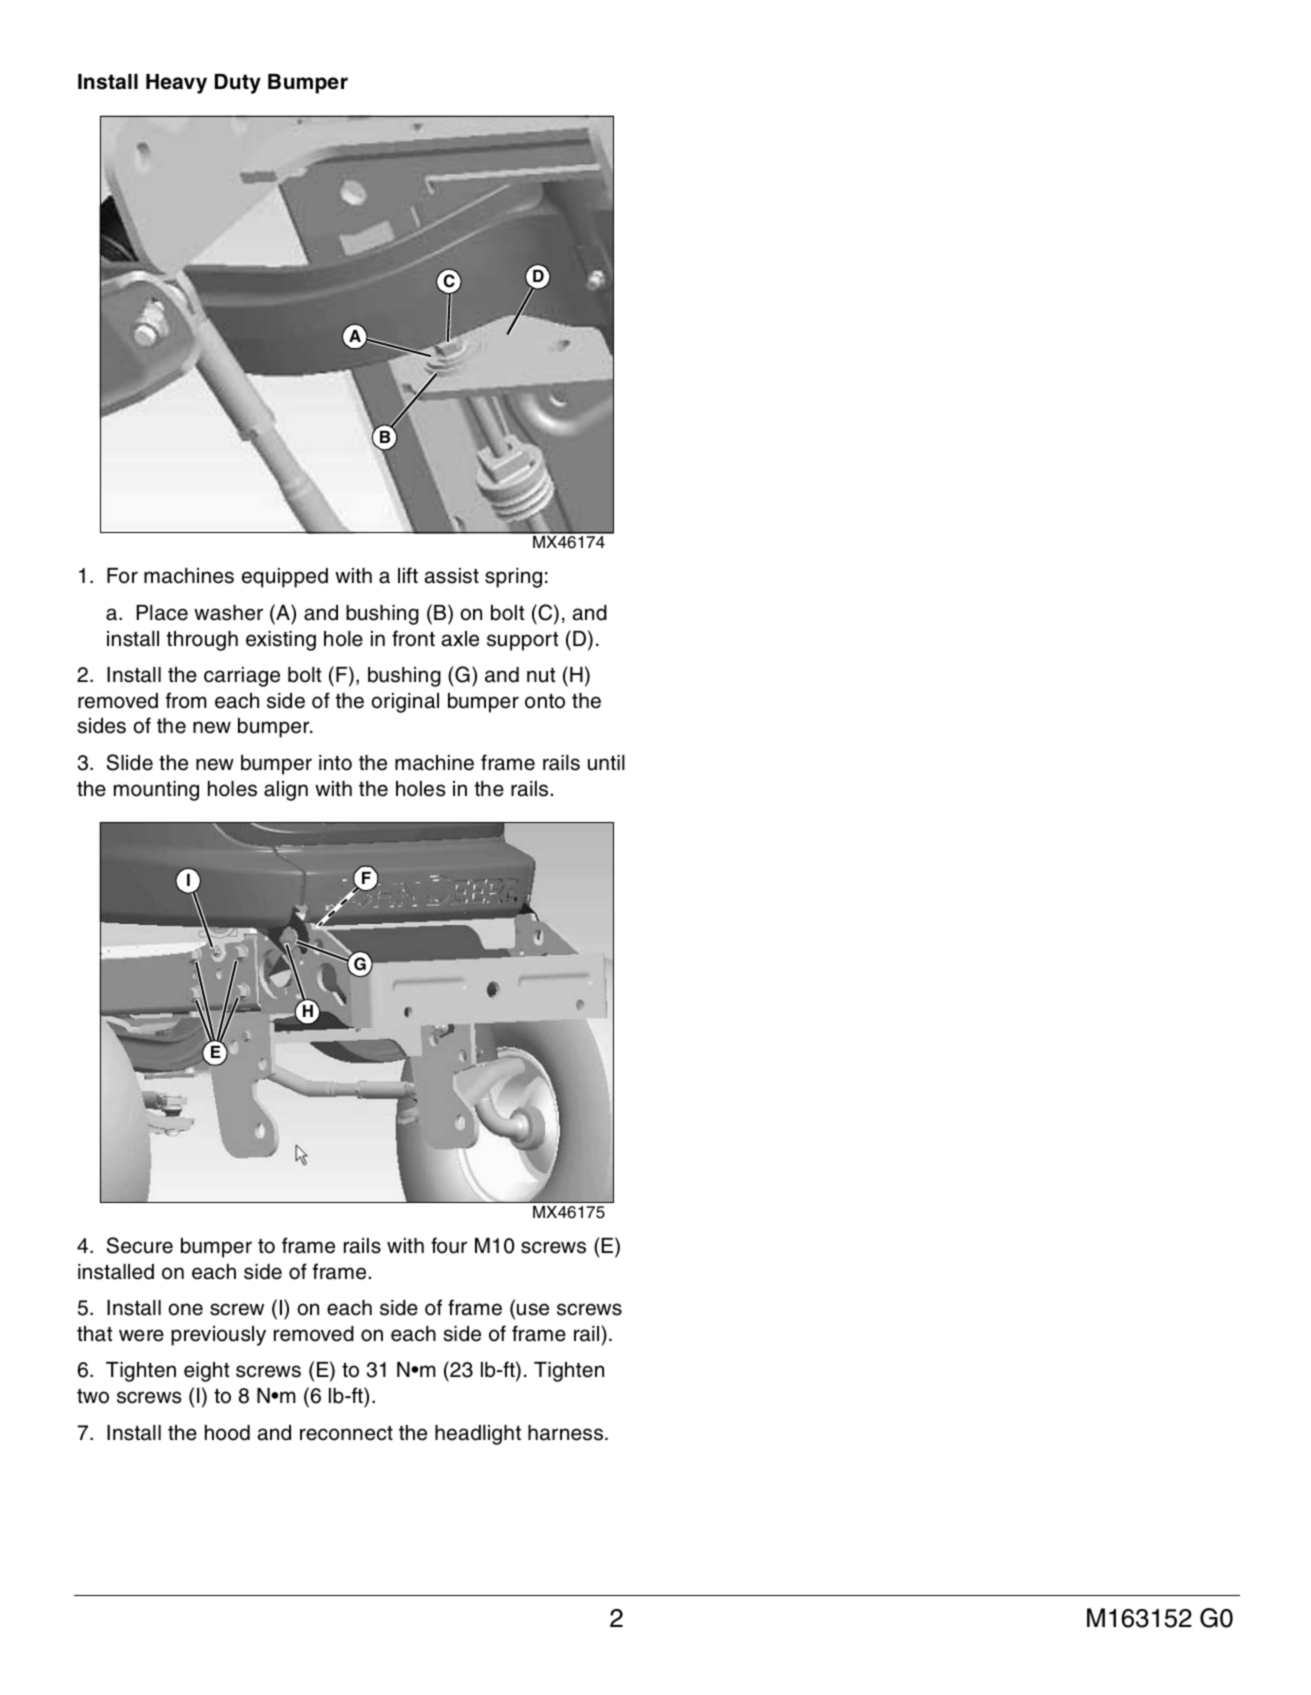  I want to click on Duty, so click(238, 84).
